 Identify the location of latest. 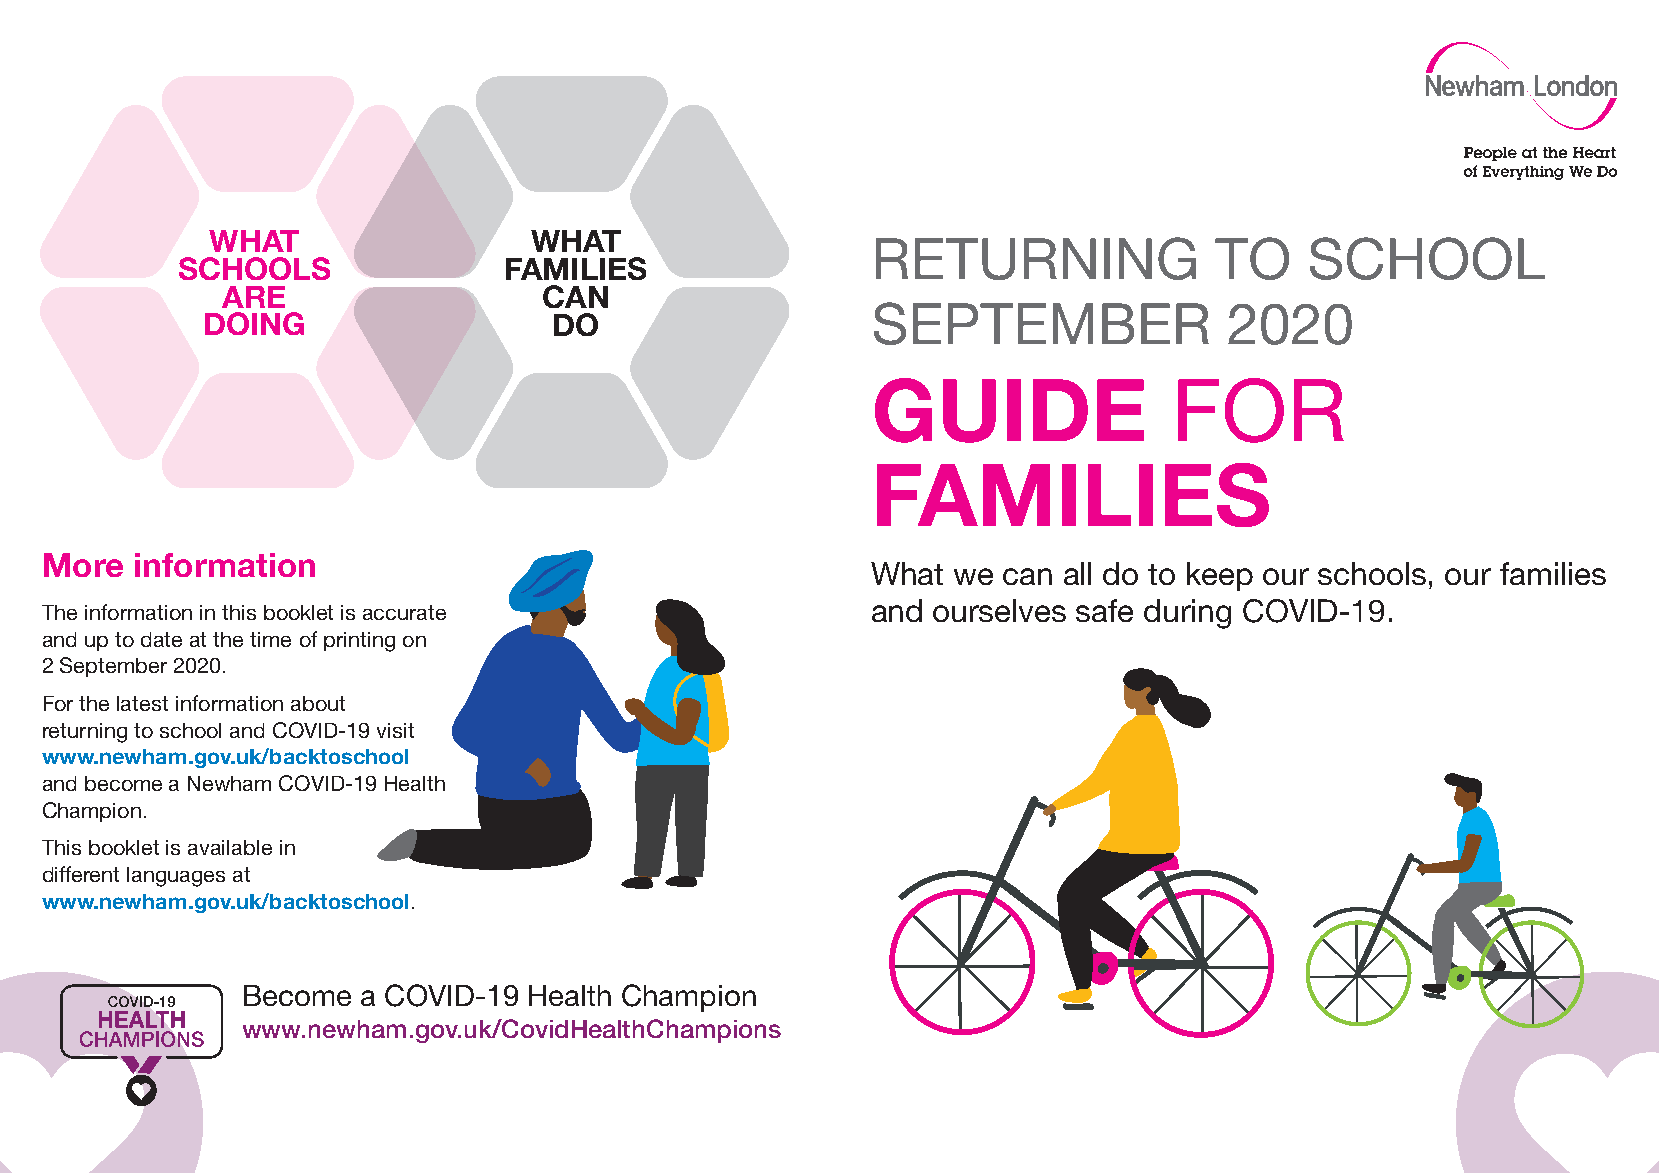
(142, 703).
